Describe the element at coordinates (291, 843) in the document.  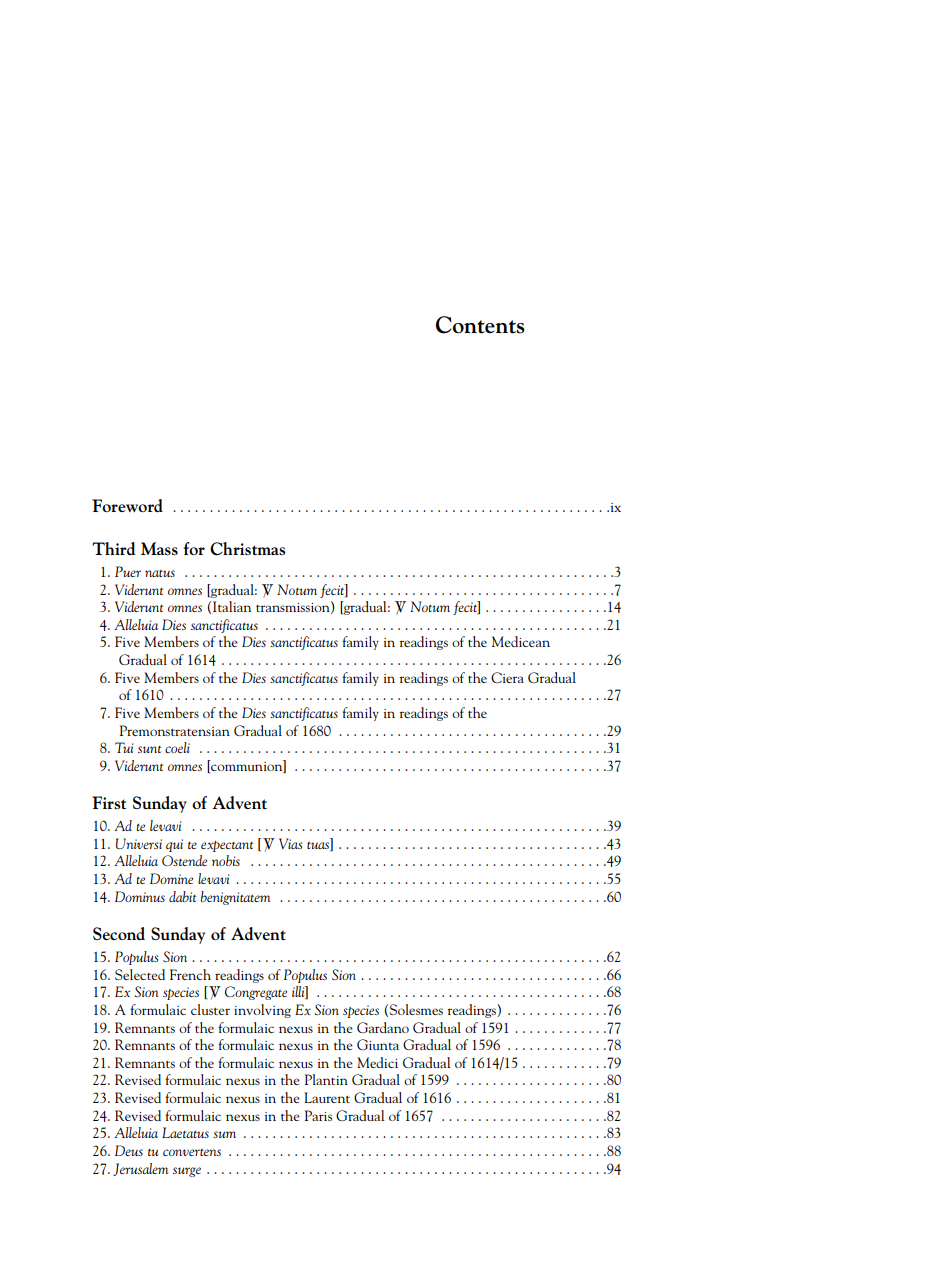
I see `Vias` at that location.
